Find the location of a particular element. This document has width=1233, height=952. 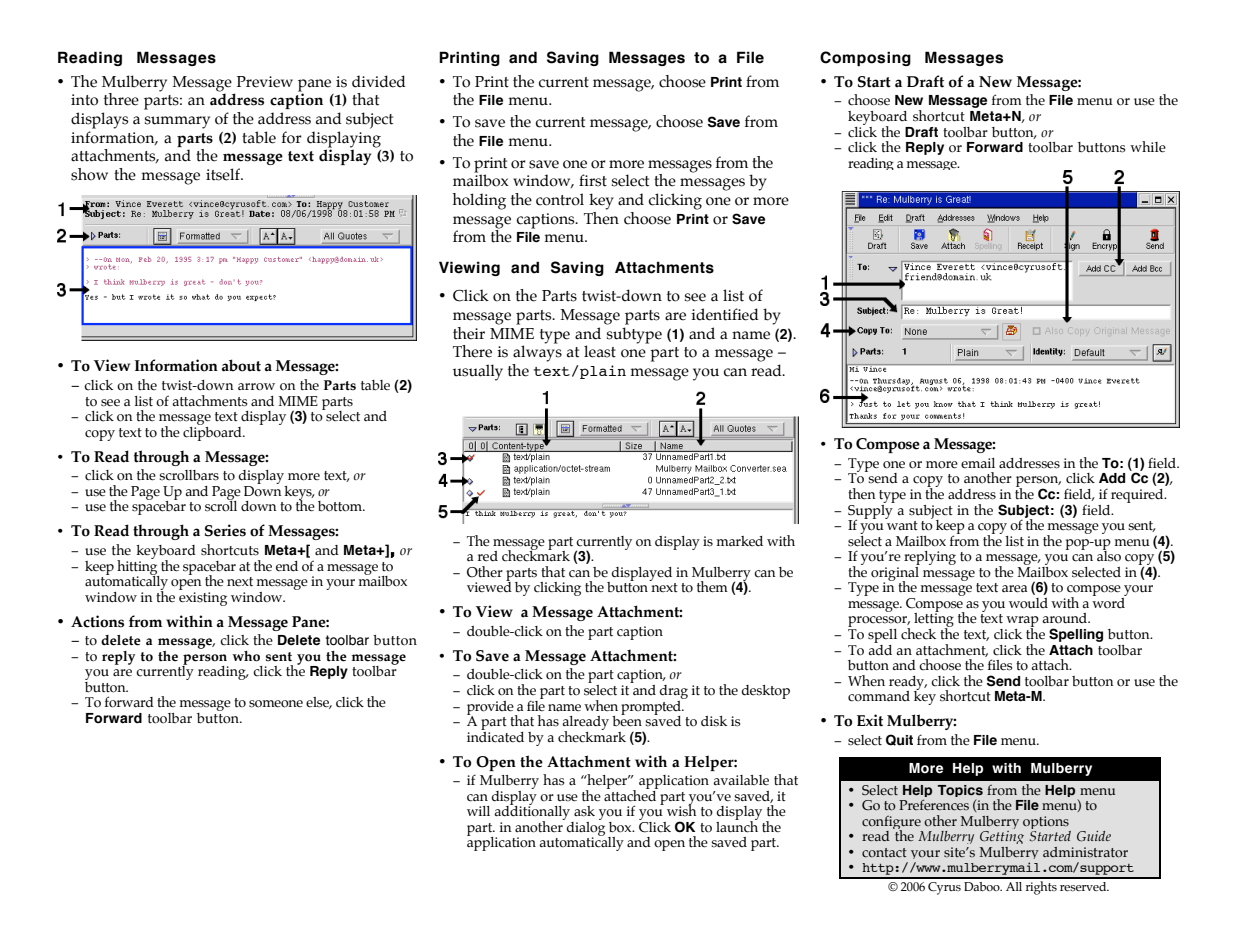

three is located at coordinates (121, 99).
